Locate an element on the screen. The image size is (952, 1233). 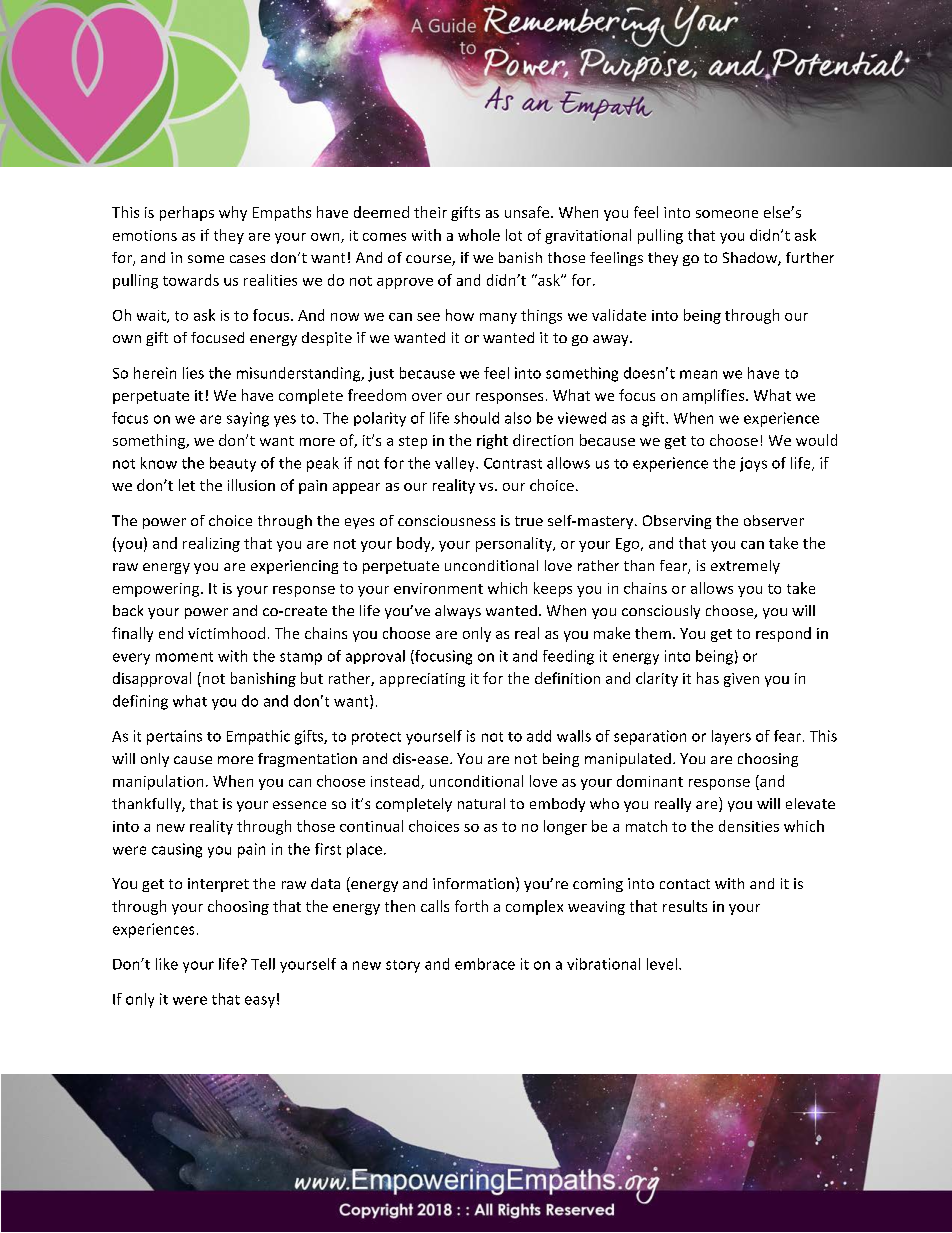
whole is located at coordinates (479, 235).
